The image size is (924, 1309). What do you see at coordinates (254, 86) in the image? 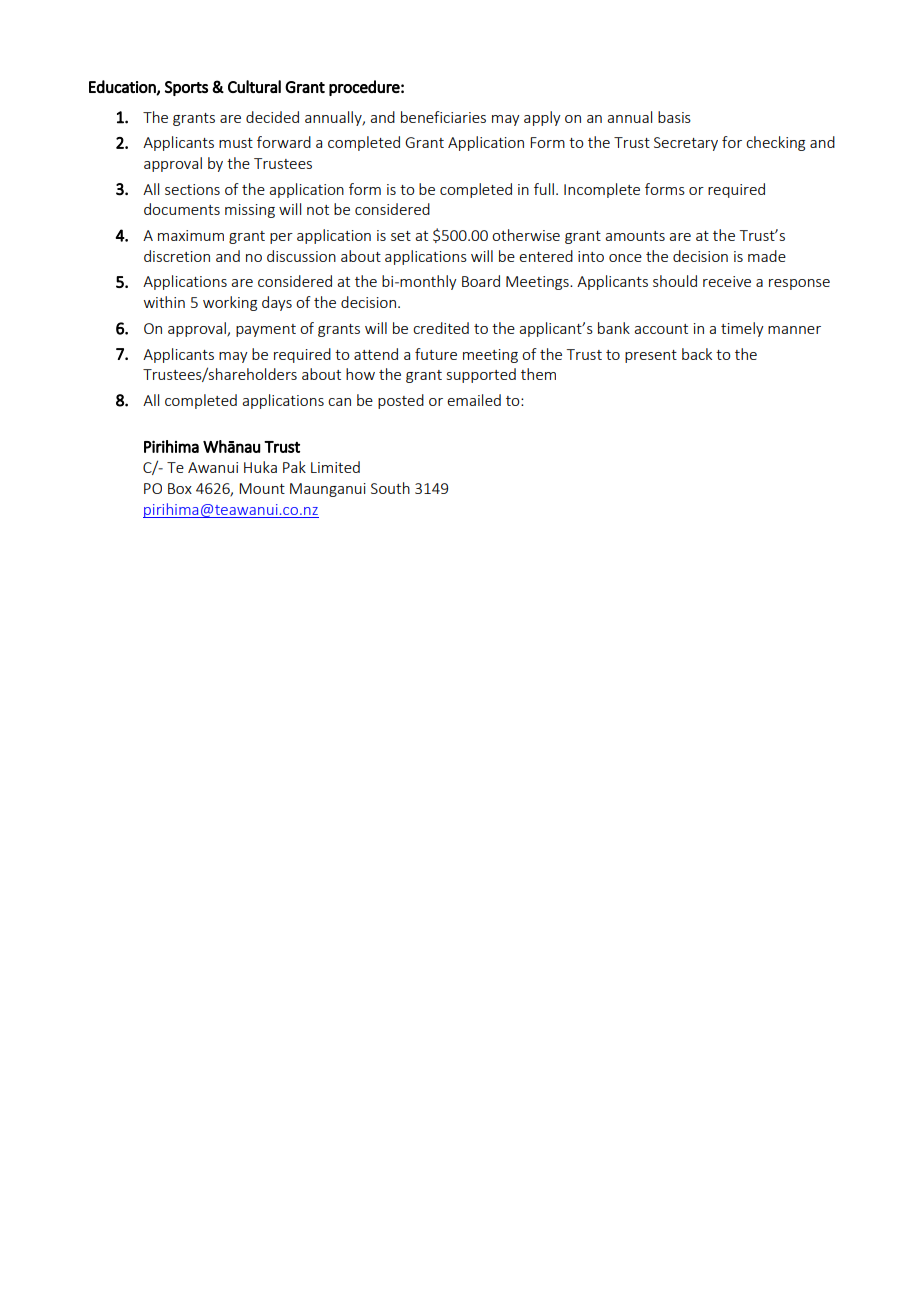
I see `Cultural` at bounding box center [254, 86].
